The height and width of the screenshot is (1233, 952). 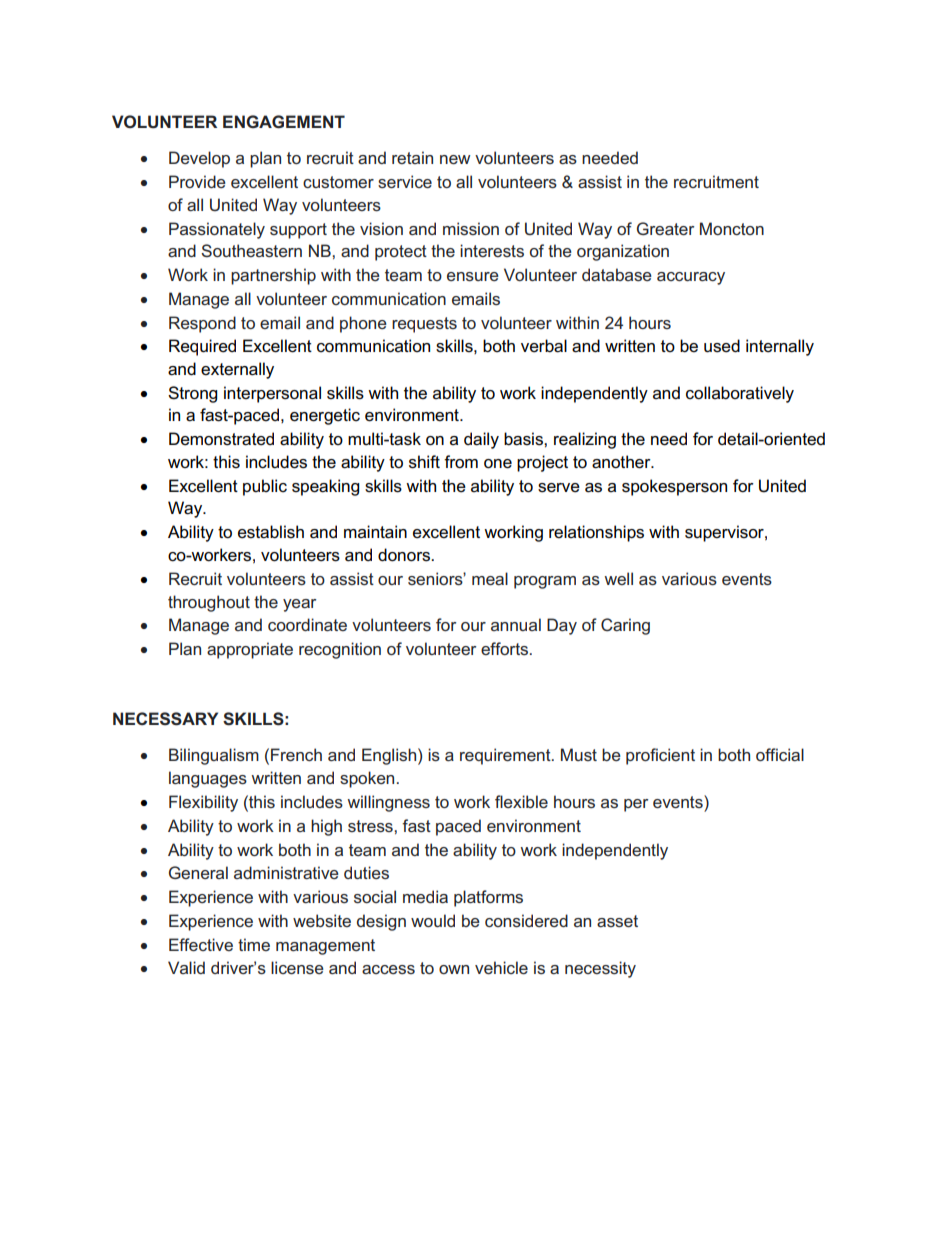 I want to click on own, so click(x=454, y=969).
